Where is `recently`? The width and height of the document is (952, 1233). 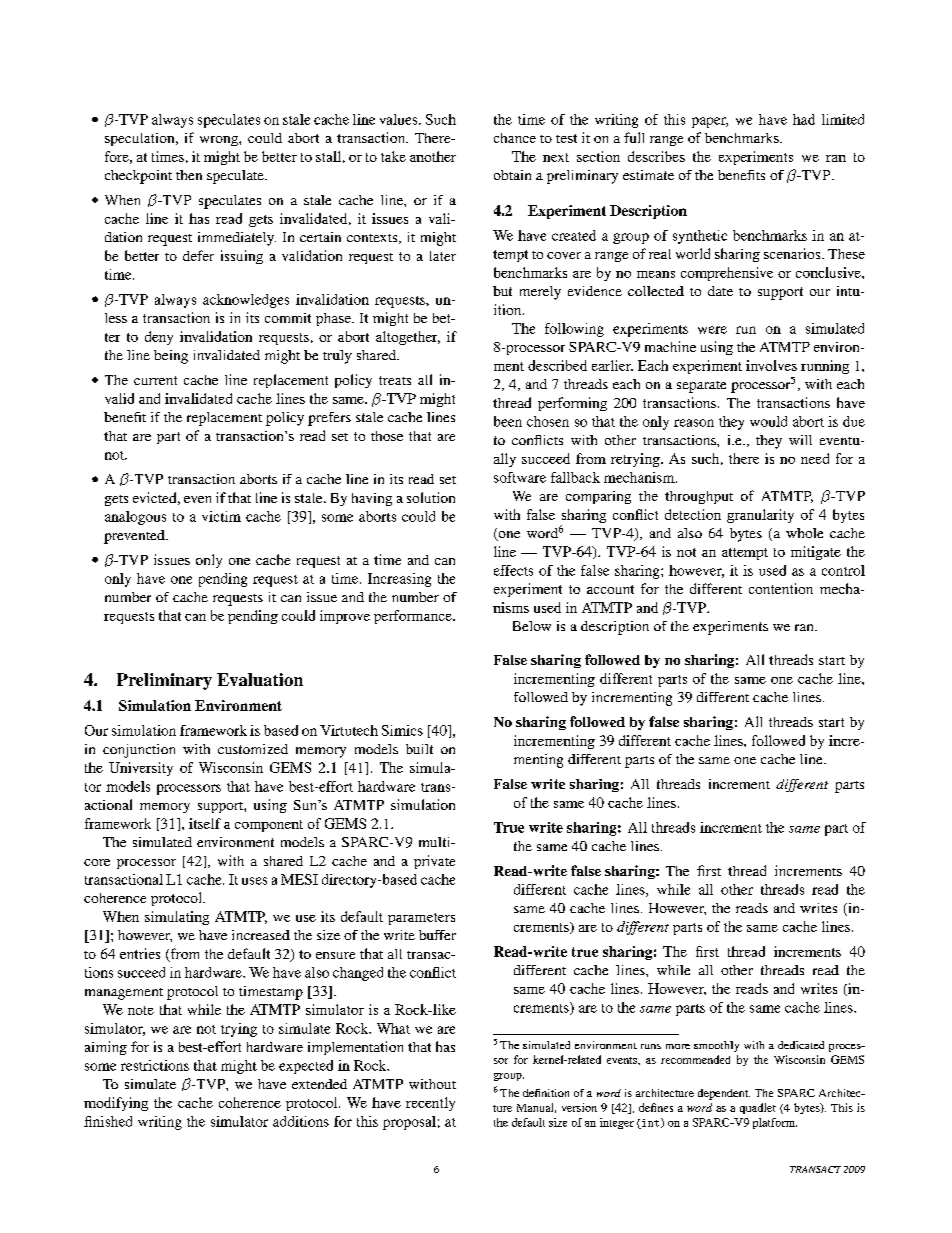
recently is located at coordinates (430, 1104).
